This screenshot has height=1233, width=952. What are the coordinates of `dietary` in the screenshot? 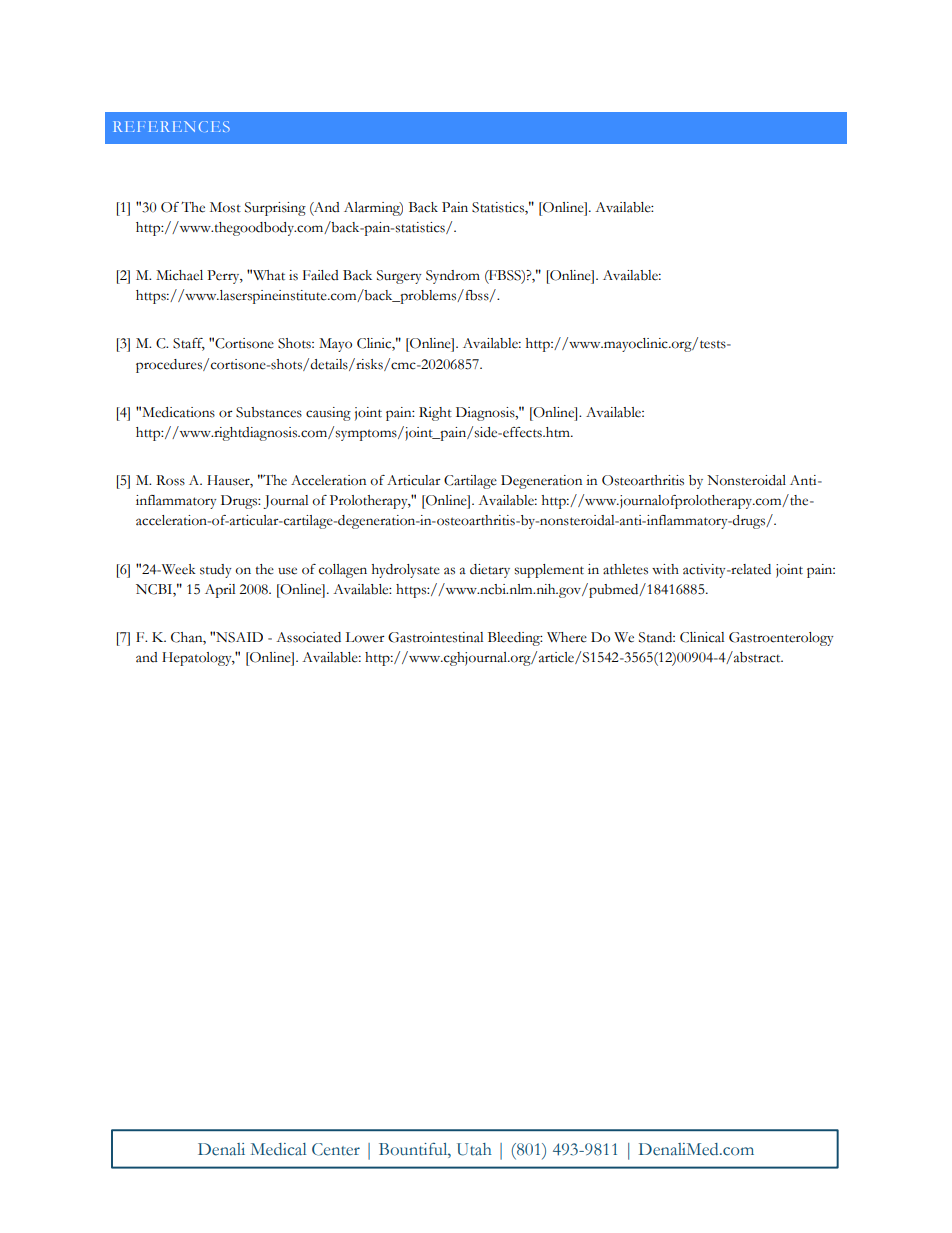 It's located at (490, 571).
